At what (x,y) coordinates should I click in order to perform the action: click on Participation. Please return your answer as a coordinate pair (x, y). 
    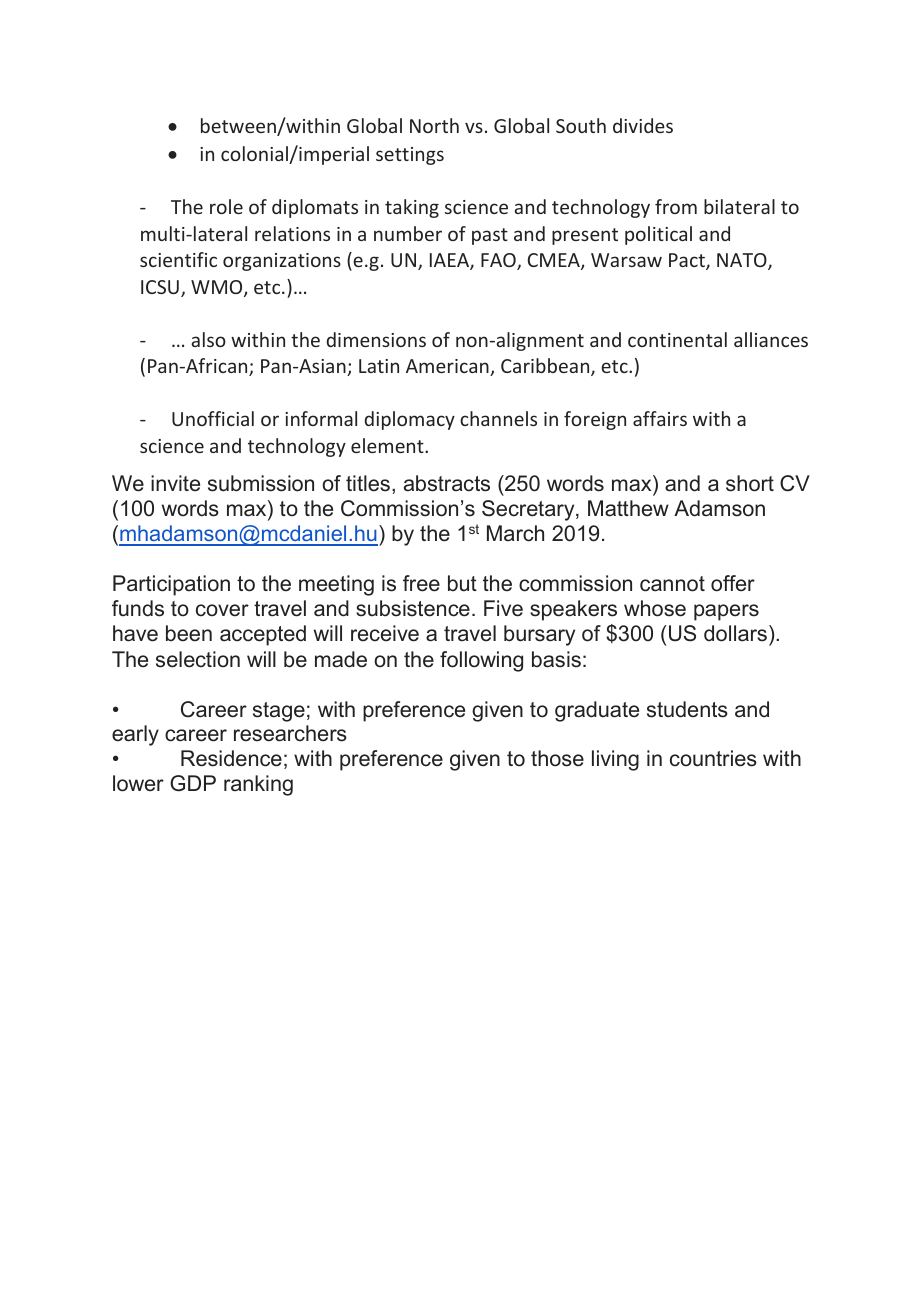
    Looking at the image, I should click on (171, 585).
